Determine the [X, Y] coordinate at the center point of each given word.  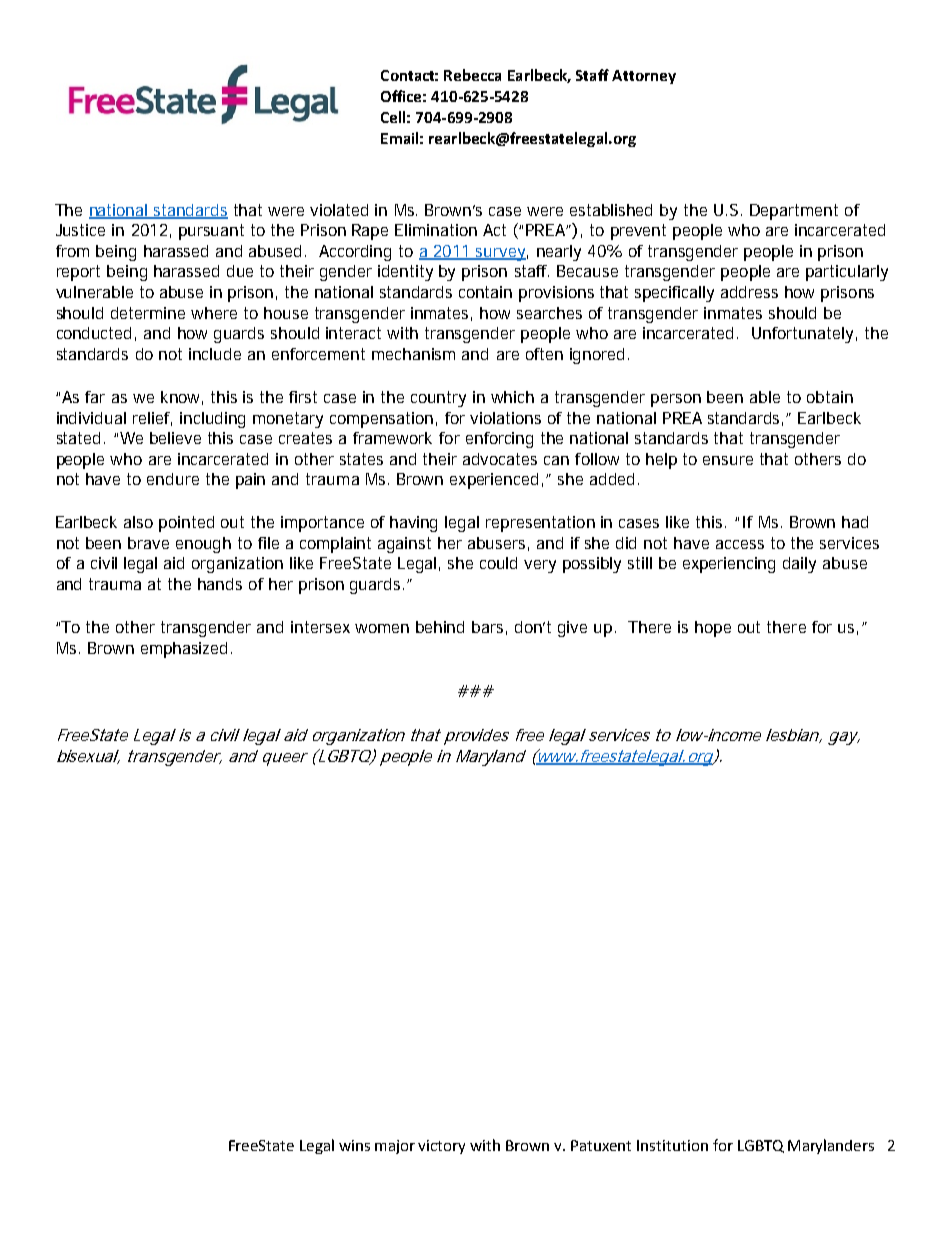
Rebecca [472, 75]
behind [440, 627]
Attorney [644, 77]
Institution [672, 1145]
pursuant [211, 232]
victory [441, 1147]
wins [354, 1145]
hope [713, 629]
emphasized [184, 650]
